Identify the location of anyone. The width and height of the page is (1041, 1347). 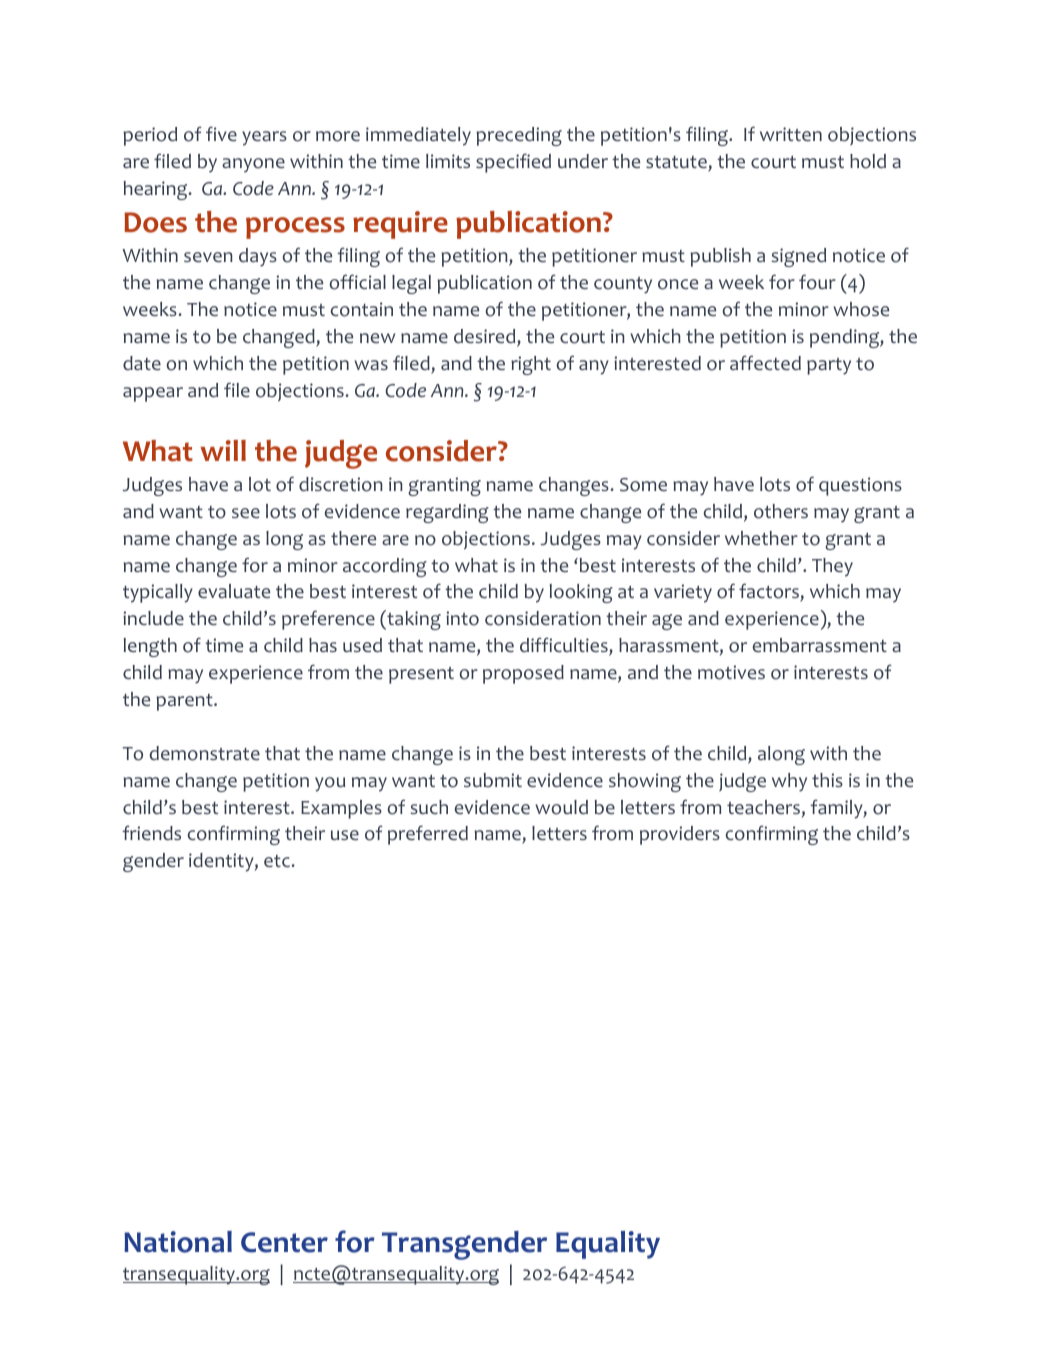
(253, 165).
